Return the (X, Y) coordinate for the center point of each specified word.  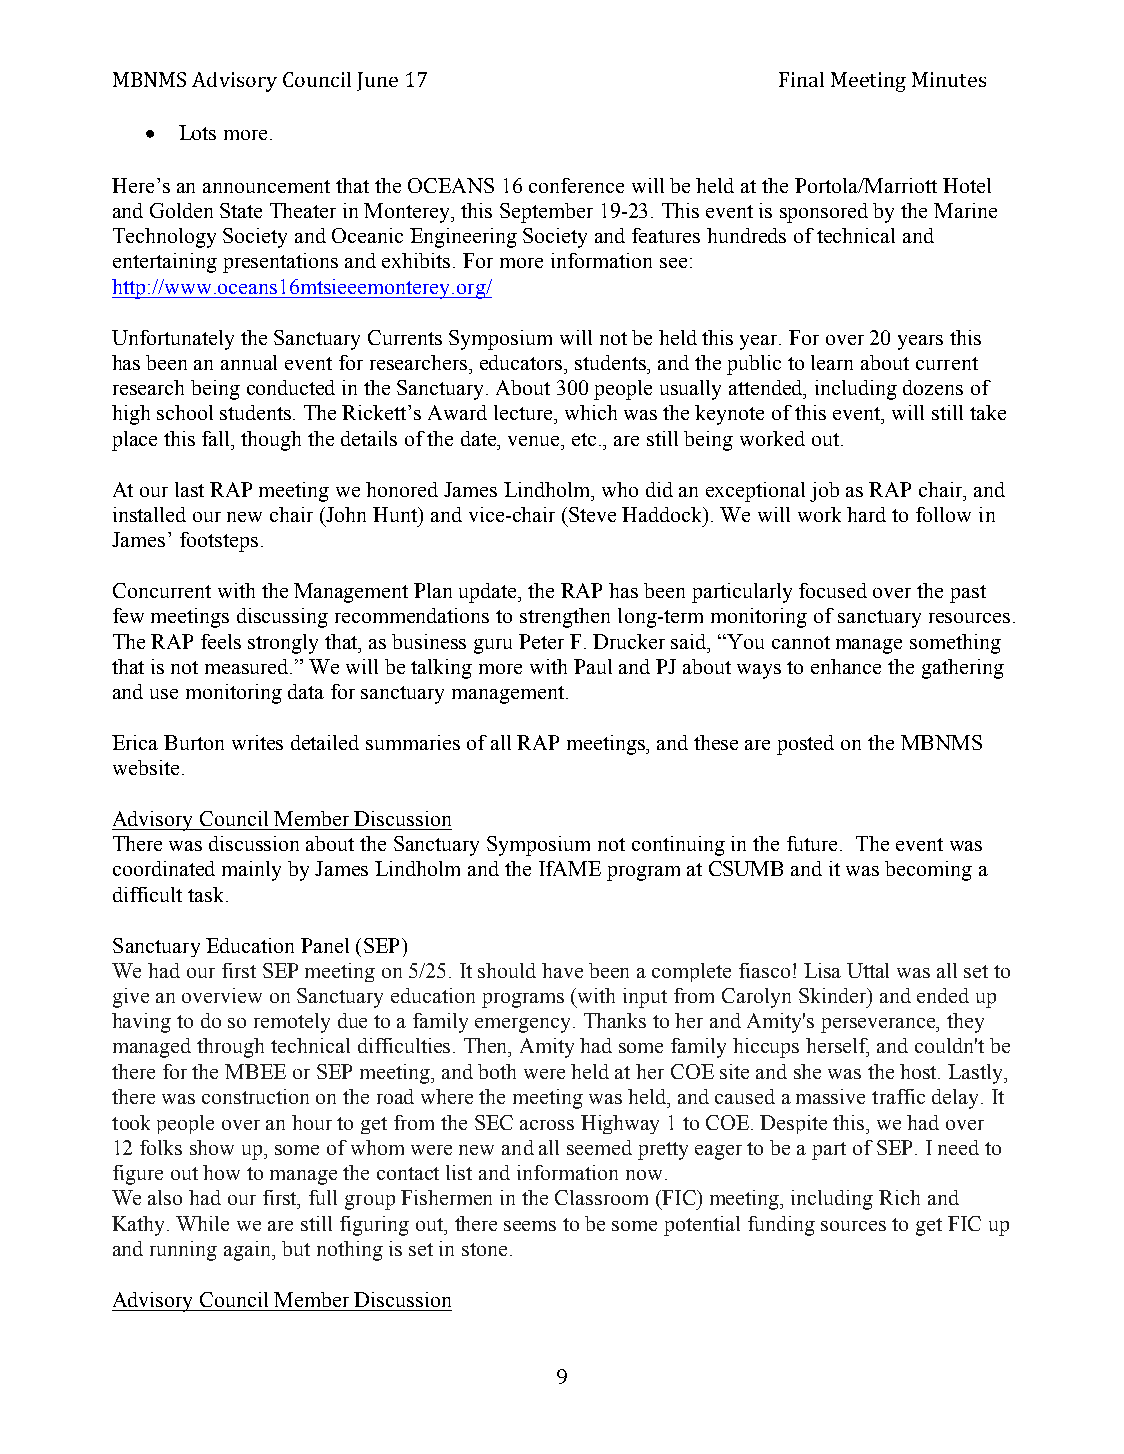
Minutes (949, 79)
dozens (933, 387)
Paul (593, 666)
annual (249, 362)
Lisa (822, 970)
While (202, 1223)
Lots (197, 132)
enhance (846, 666)
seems (530, 1226)
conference (576, 185)
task (207, 894)
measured (248, 666)
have (562, 970)
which (591, 412)
